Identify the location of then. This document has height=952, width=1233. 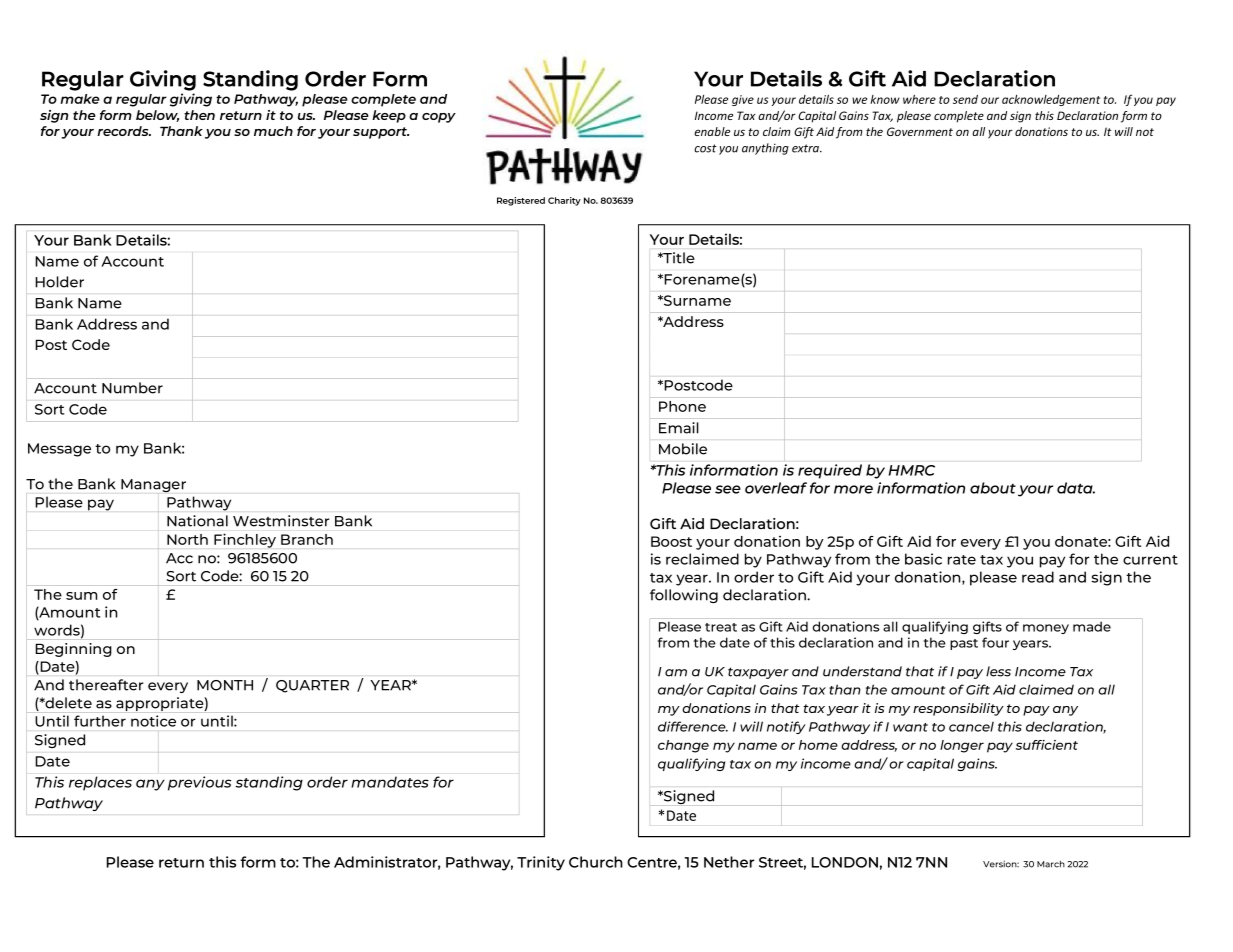
(199, 115).
